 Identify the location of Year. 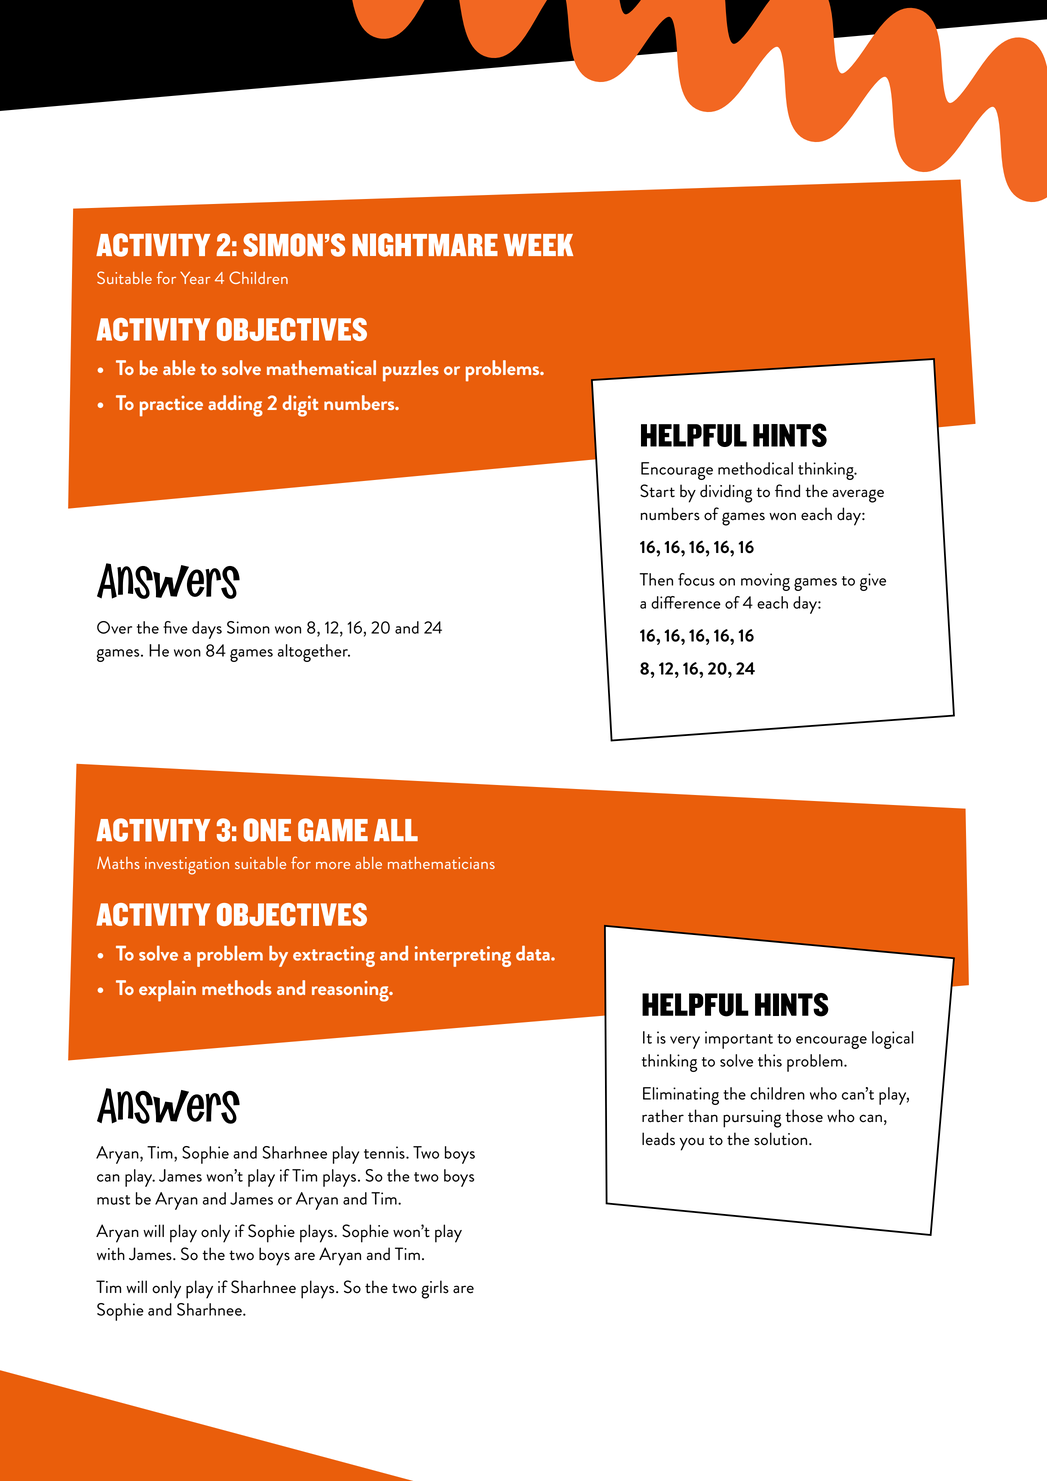
(195, 277).
